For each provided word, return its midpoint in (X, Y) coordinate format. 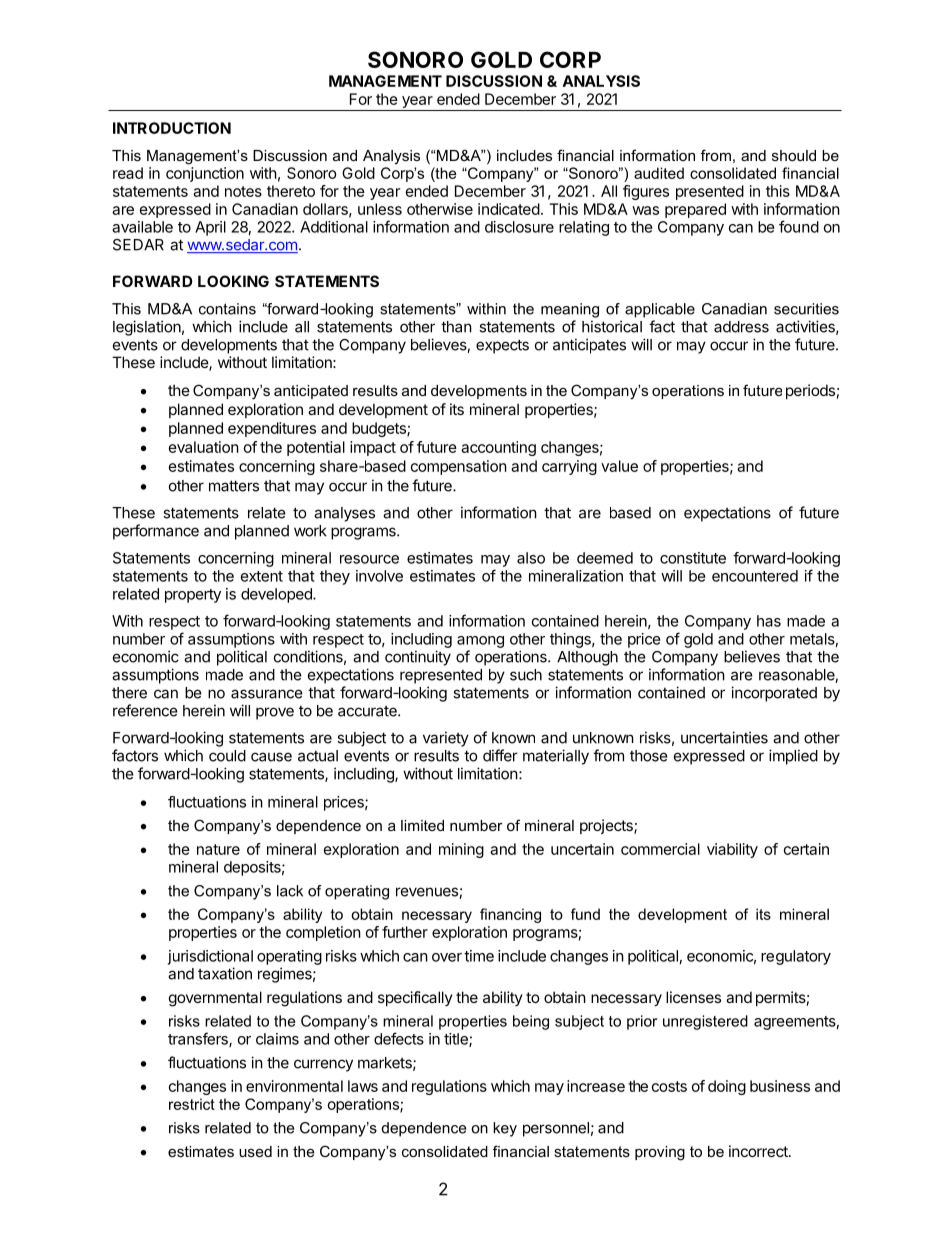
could (227, 756)
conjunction (205, 174)
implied (793, 757)
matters (234, 486)
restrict (192, 1104)
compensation (459, 467)
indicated (509, 209)
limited (422, 825)
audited (659, 173)
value (619, 466)
